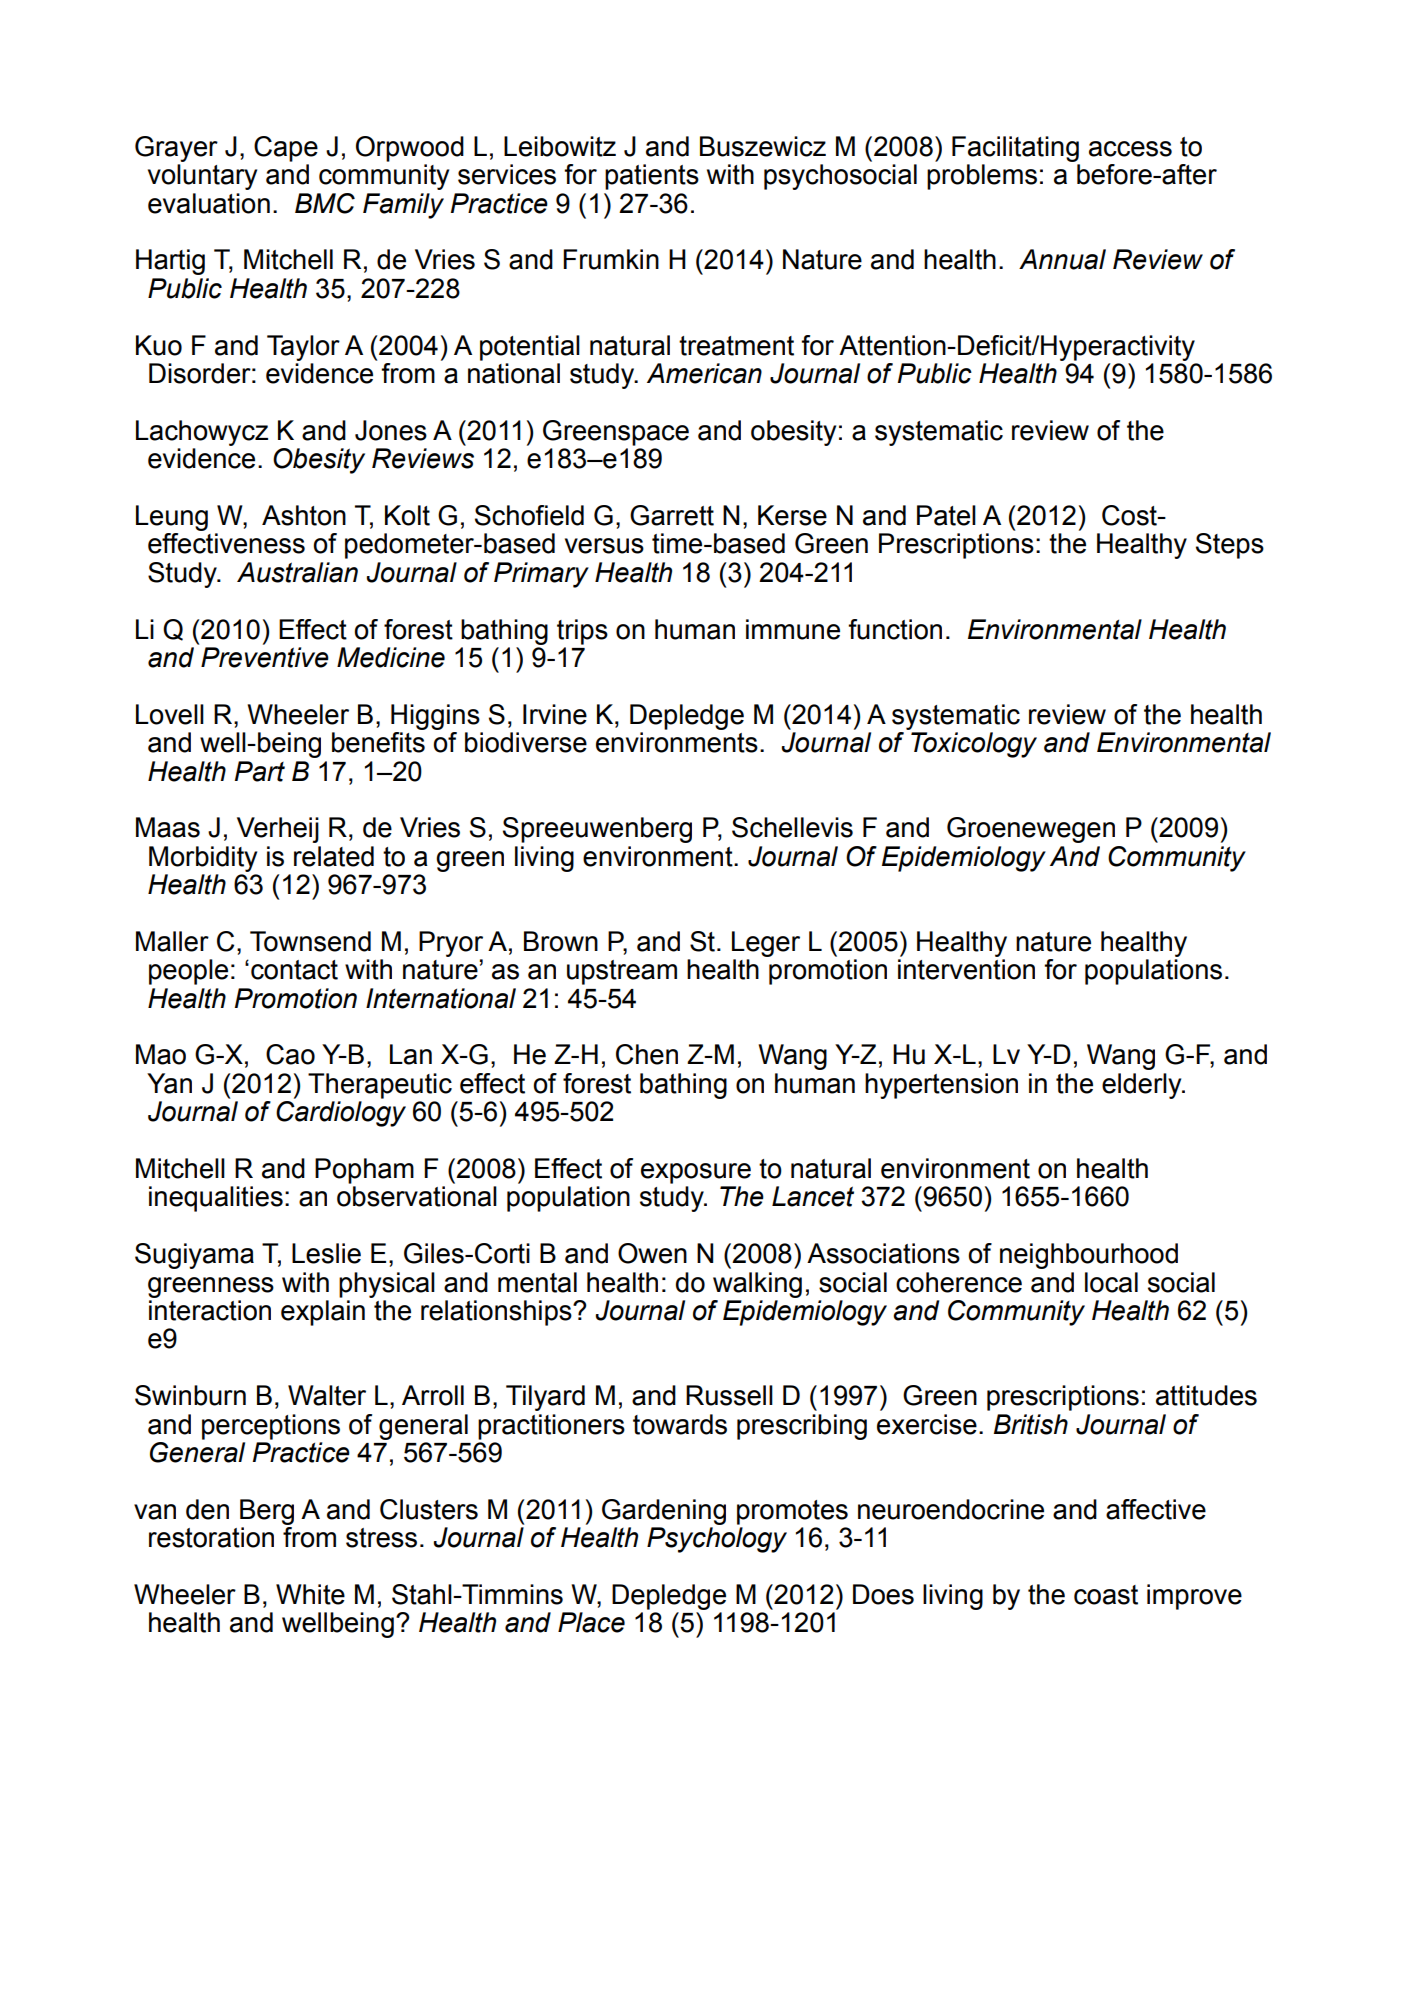 The width and height of the screenshot is (1408, 1992). I want to click on access, so click(1130, 149).
